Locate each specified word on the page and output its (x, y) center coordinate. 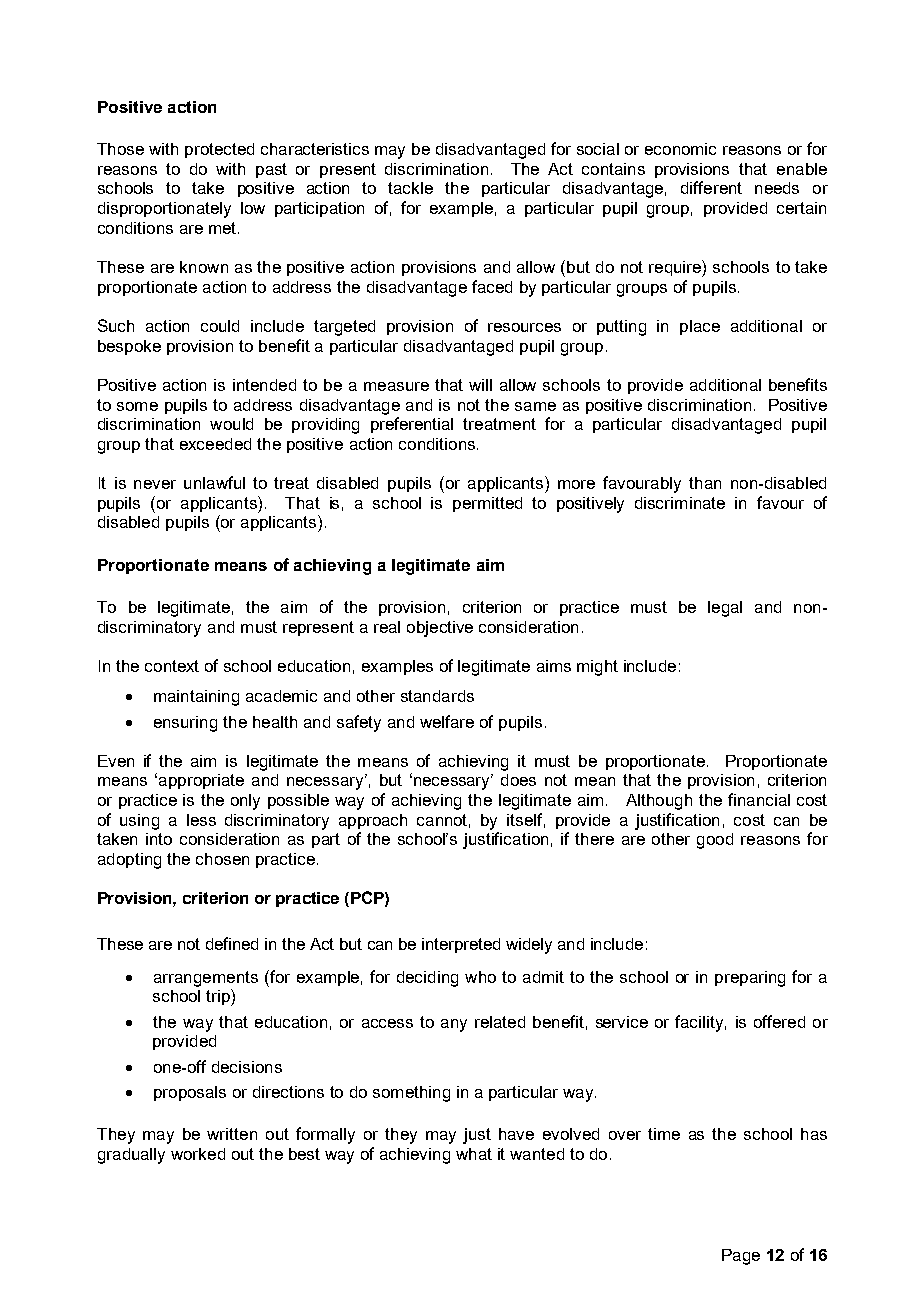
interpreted (461, 945)
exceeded (215, 444)
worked (198, 1154)
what (474, 1154)
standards (437, 696)
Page (741, 1257)
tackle (410, 188)
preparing (750, 979)
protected (219, 150)
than (705, 483)
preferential (412, 425)
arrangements (206, 979)
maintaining (196, 698)
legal (725, 609)
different (711, 187)
